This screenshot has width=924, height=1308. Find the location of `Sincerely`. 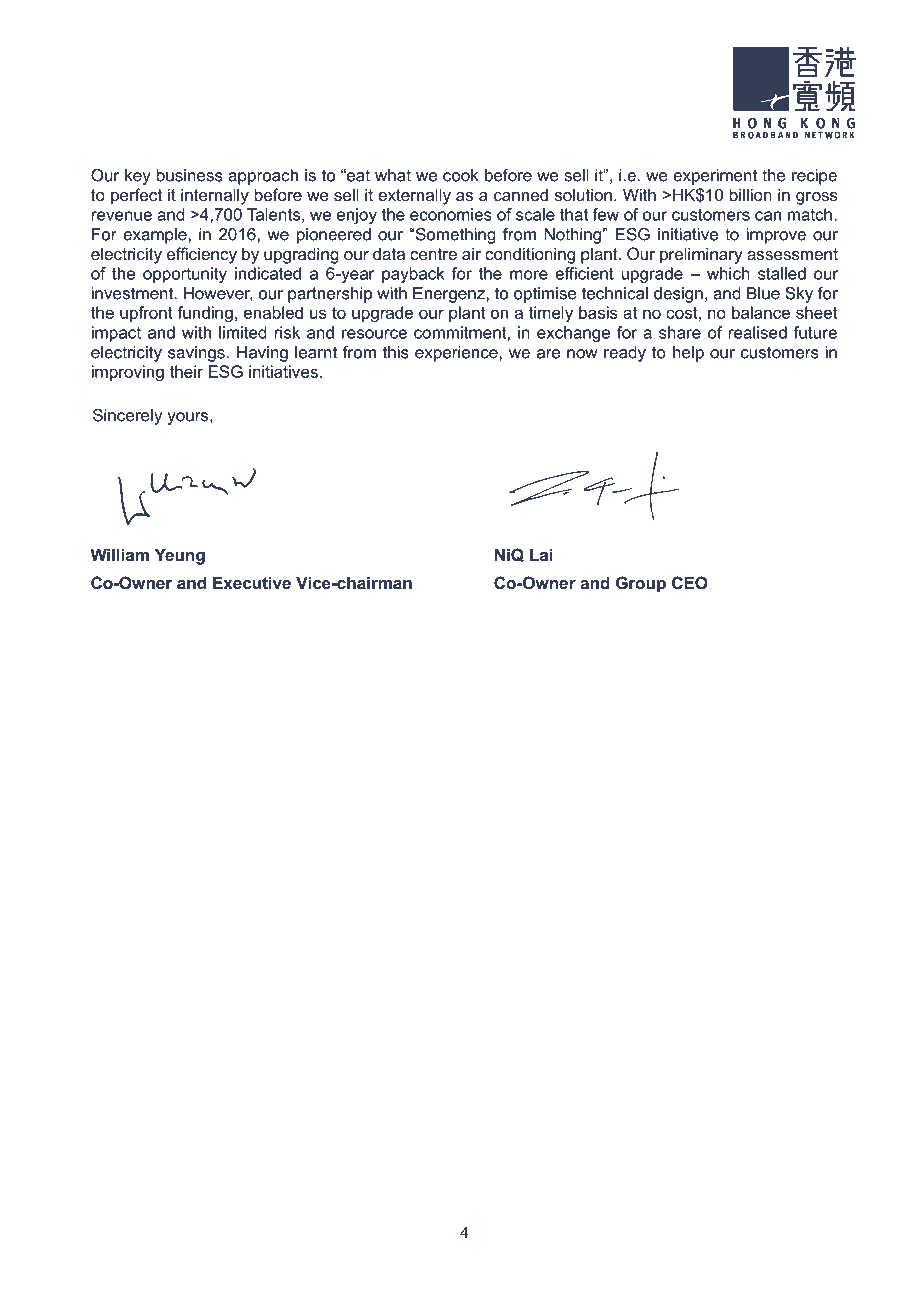

Sincerely is located at coordinates (127, 417).
